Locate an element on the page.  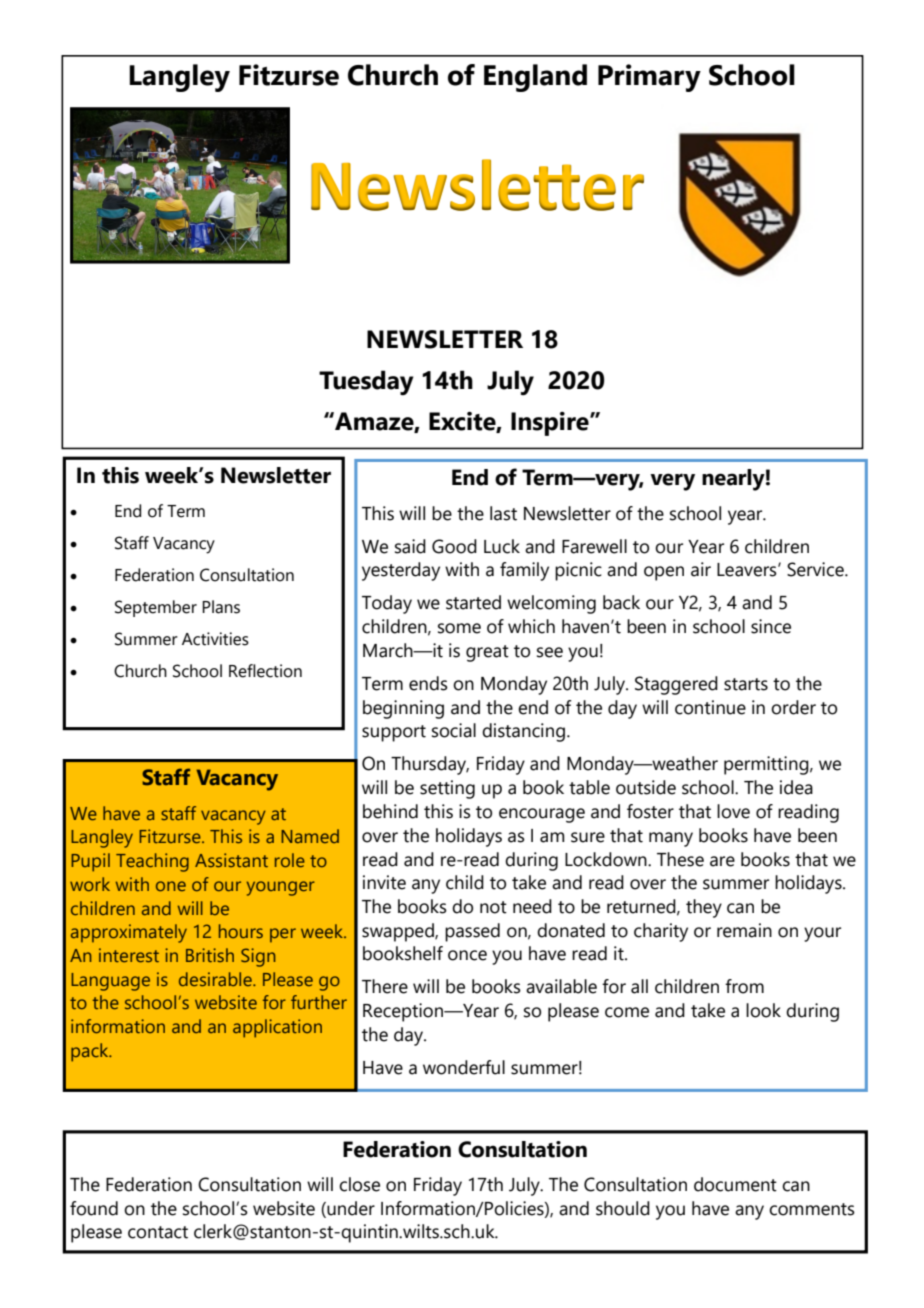
close is located at coordinates (359, 1184).
